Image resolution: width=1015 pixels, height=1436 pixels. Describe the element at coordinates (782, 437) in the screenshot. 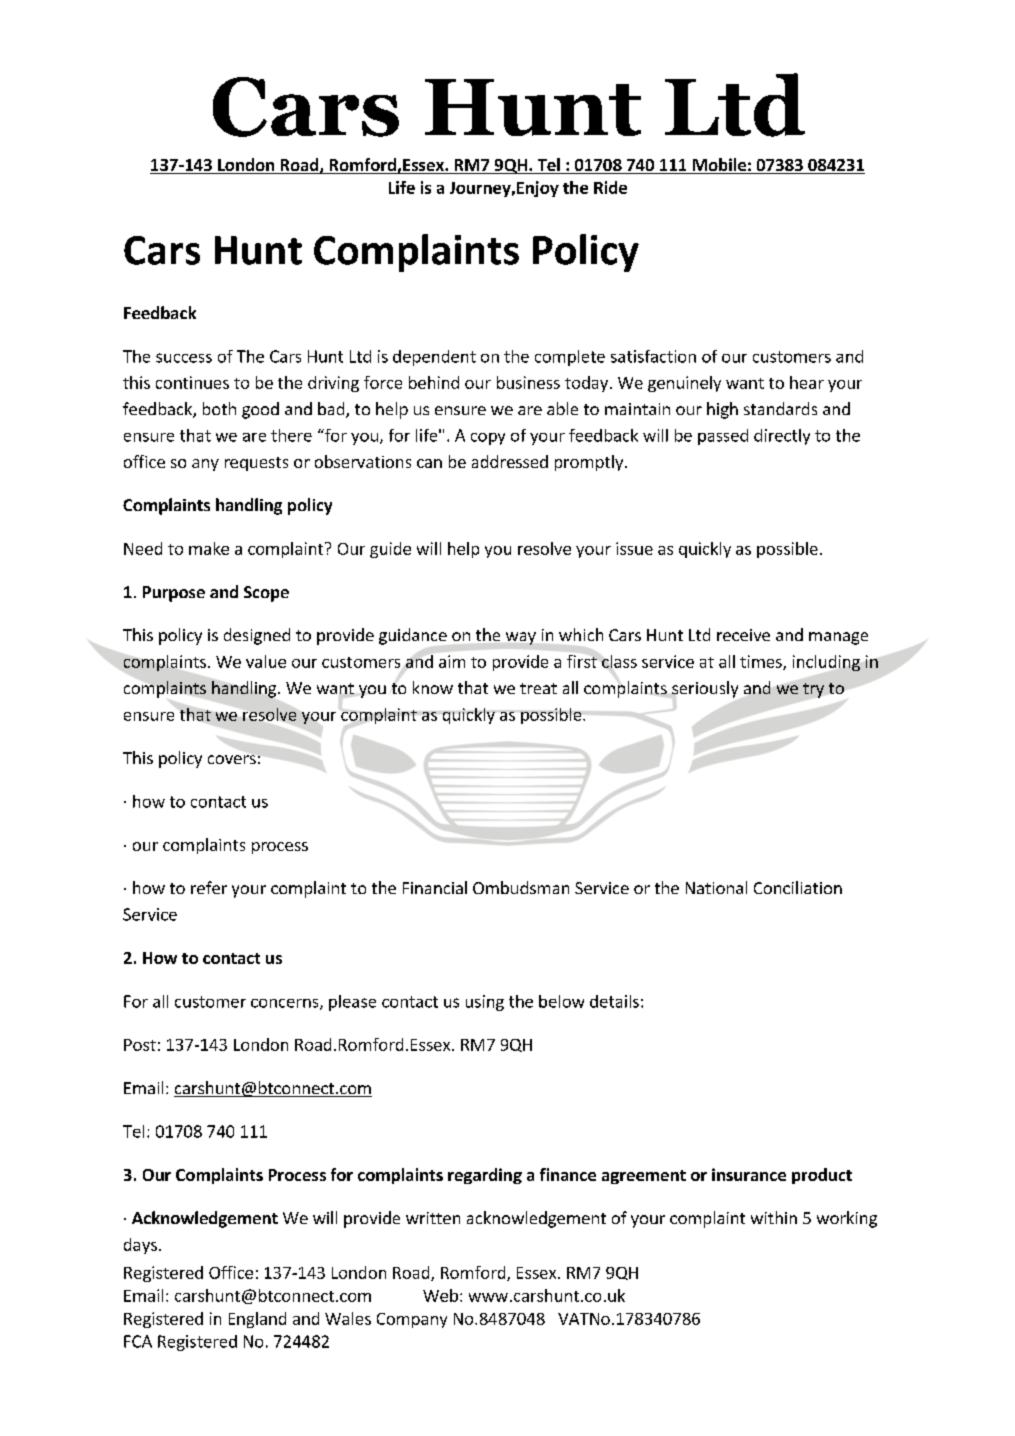

I see `directly` at that location.
